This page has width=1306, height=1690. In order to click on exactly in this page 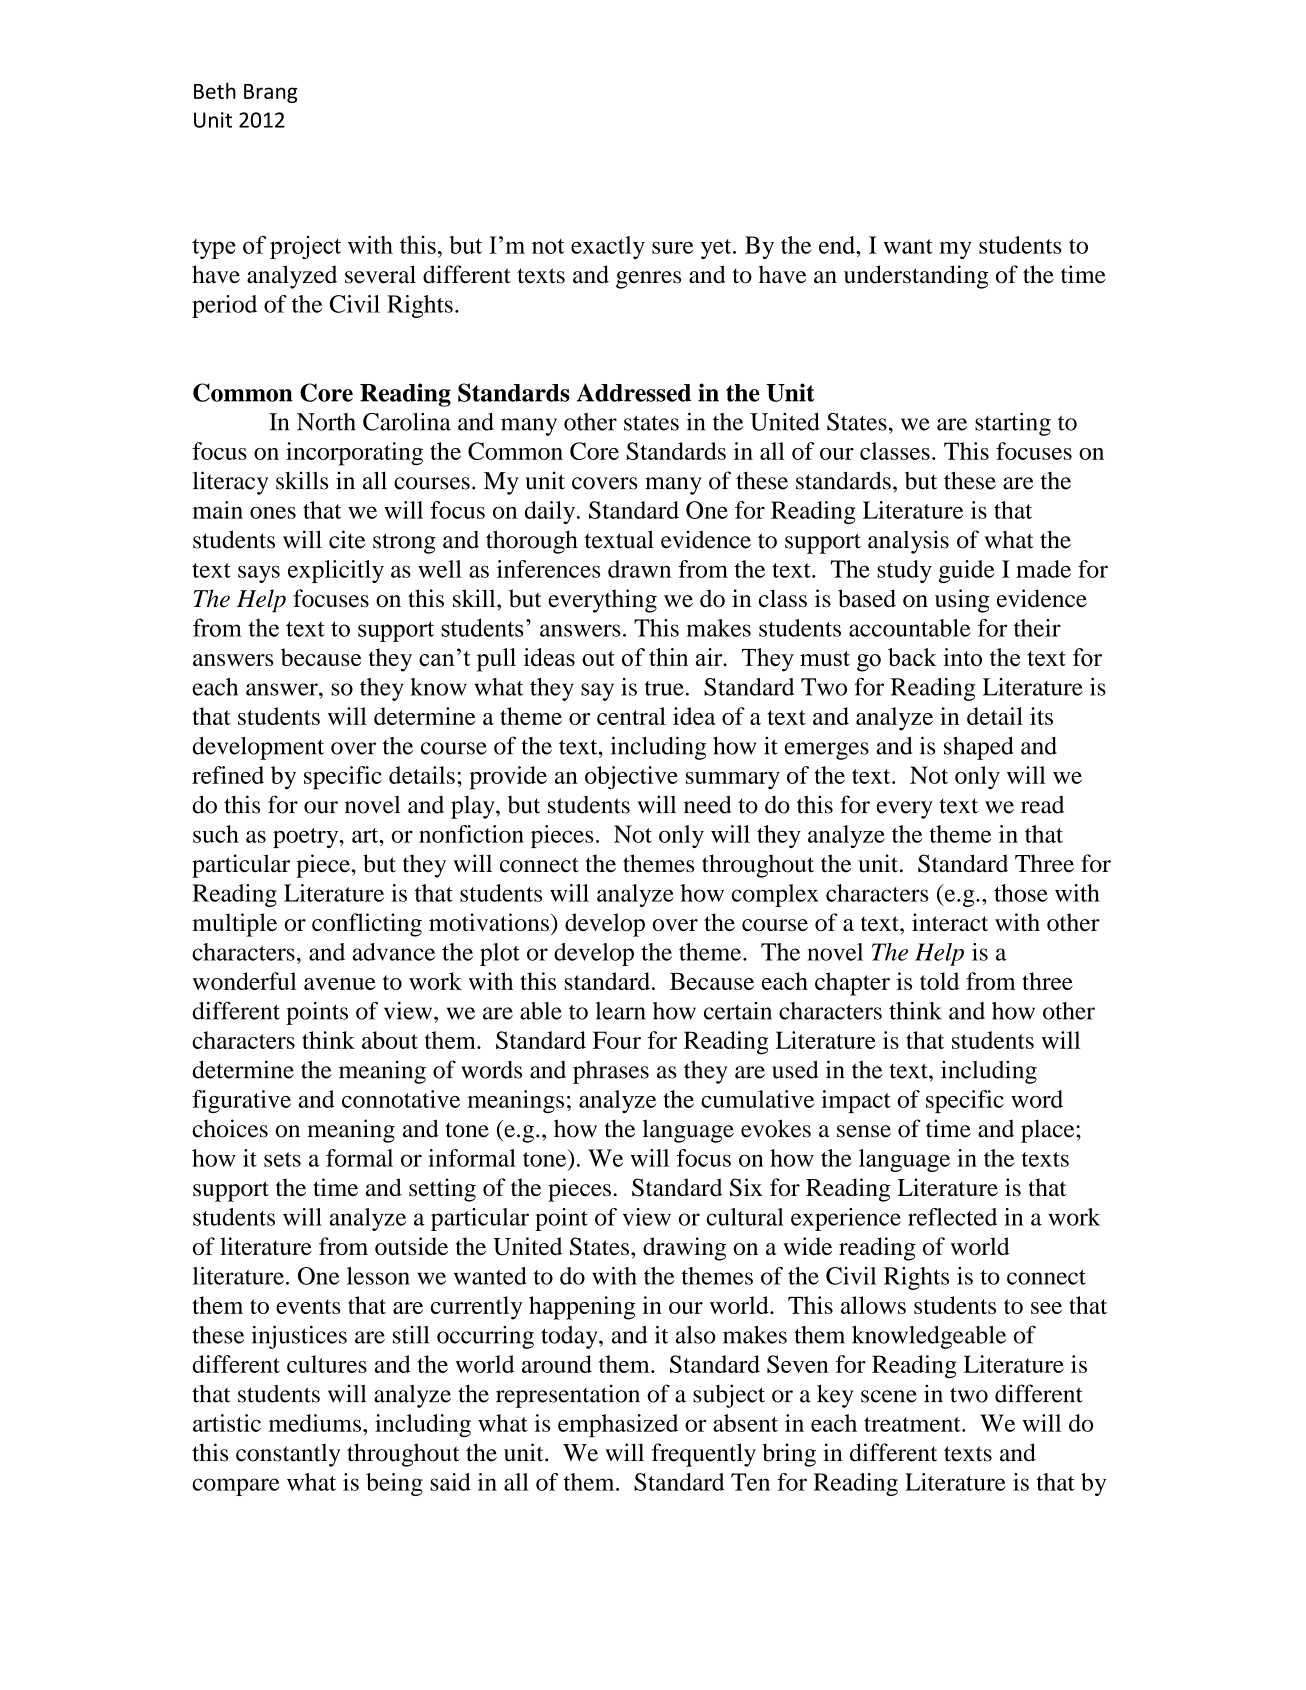, I will do `click(608, 247)`.
